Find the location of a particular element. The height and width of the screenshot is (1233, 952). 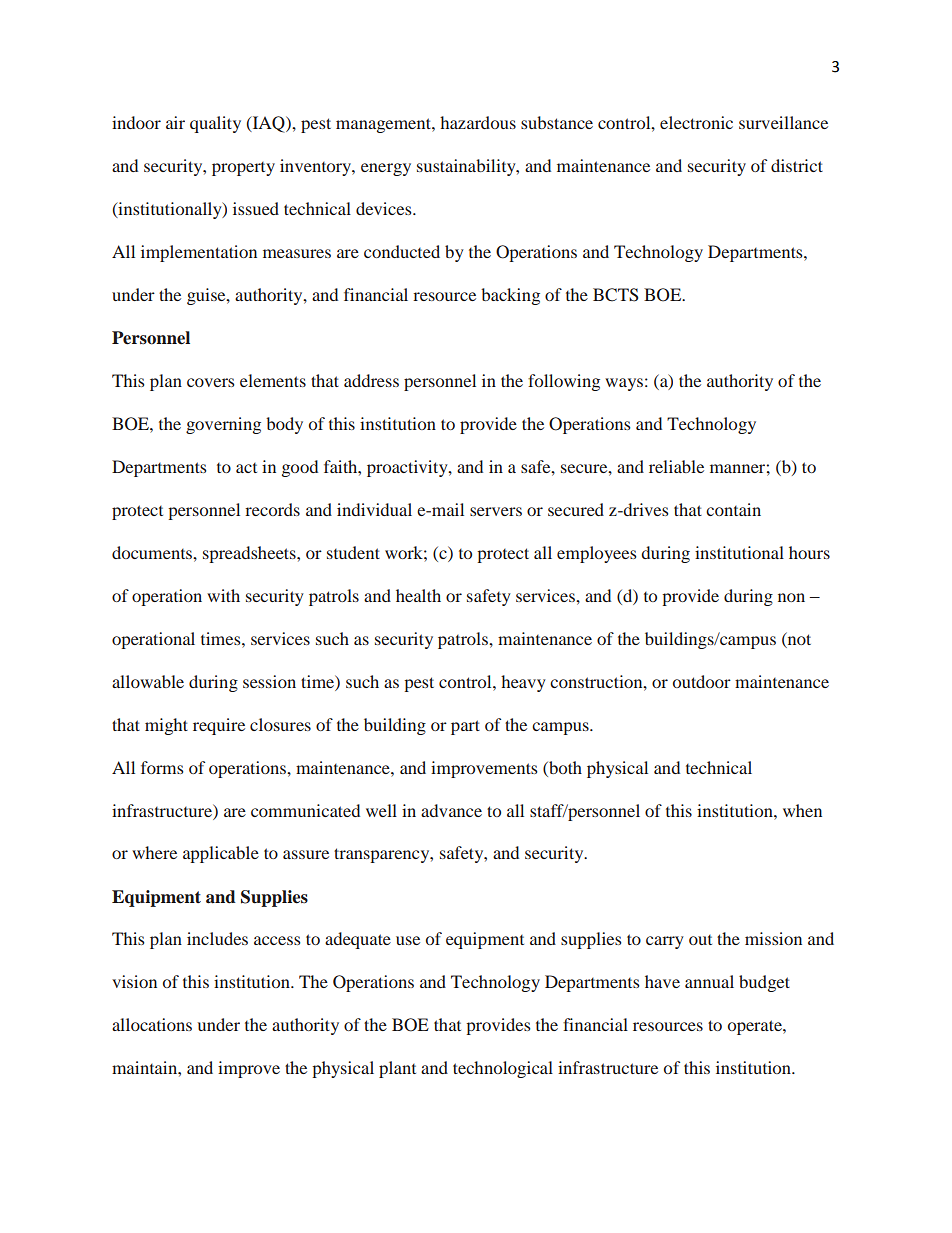

allocations is located at coordinates (152, 1024).
